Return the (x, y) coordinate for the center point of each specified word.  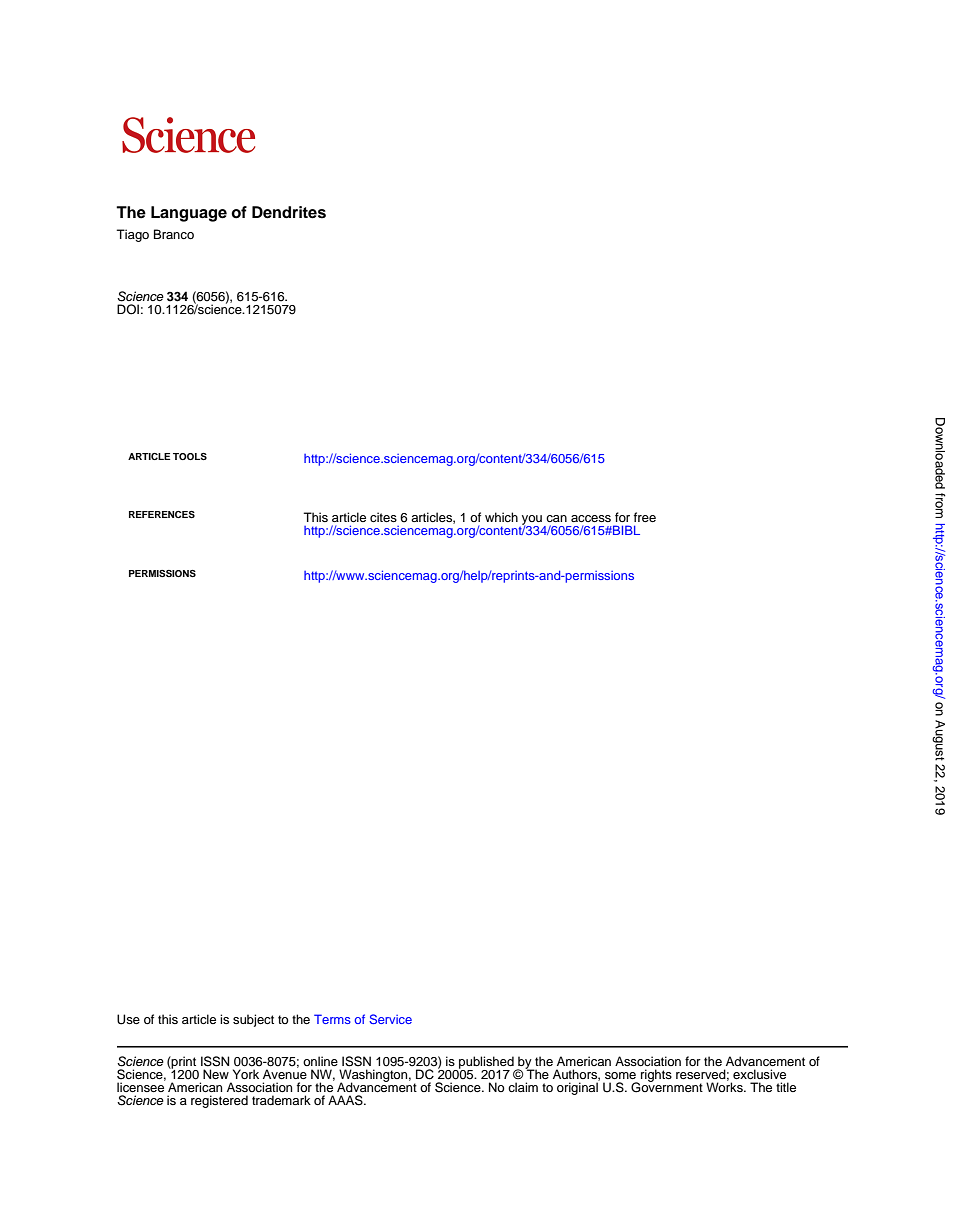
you (531, 521)
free (645, 517)
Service (390, 1019)
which (501, 517)
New (216, 1074)
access (591, 518)
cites (383, 517)
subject (253, 1020)
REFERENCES (162, 514)
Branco (174, 234)
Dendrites (289, 212)
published (486, 1063)
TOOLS (190, 456)
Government (667, 1086)
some (620, 1075)
